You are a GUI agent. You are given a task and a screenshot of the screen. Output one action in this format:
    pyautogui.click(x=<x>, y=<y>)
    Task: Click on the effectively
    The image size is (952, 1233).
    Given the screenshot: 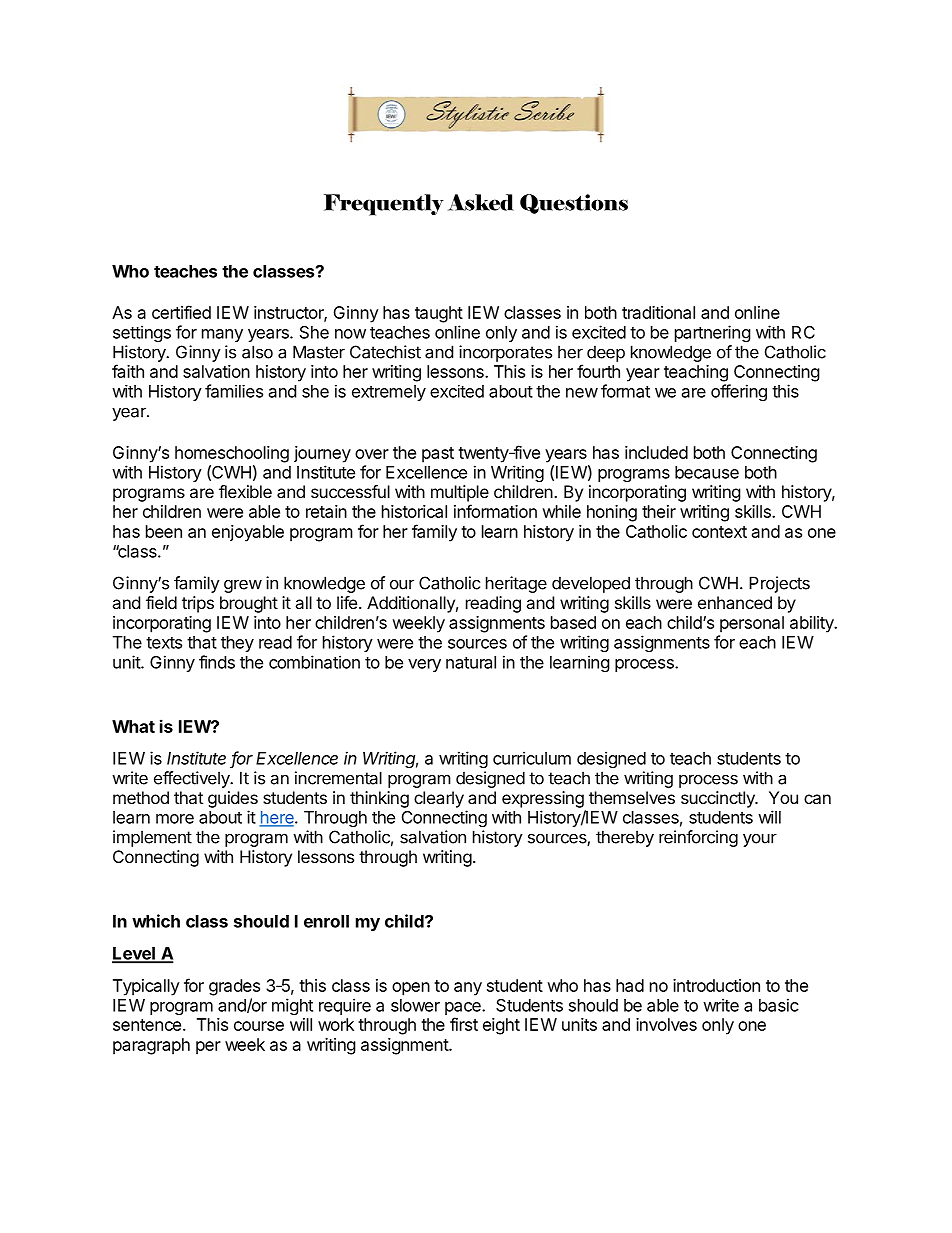 What is the action you would take?
    pyautogui.click(x=193, y=779)
